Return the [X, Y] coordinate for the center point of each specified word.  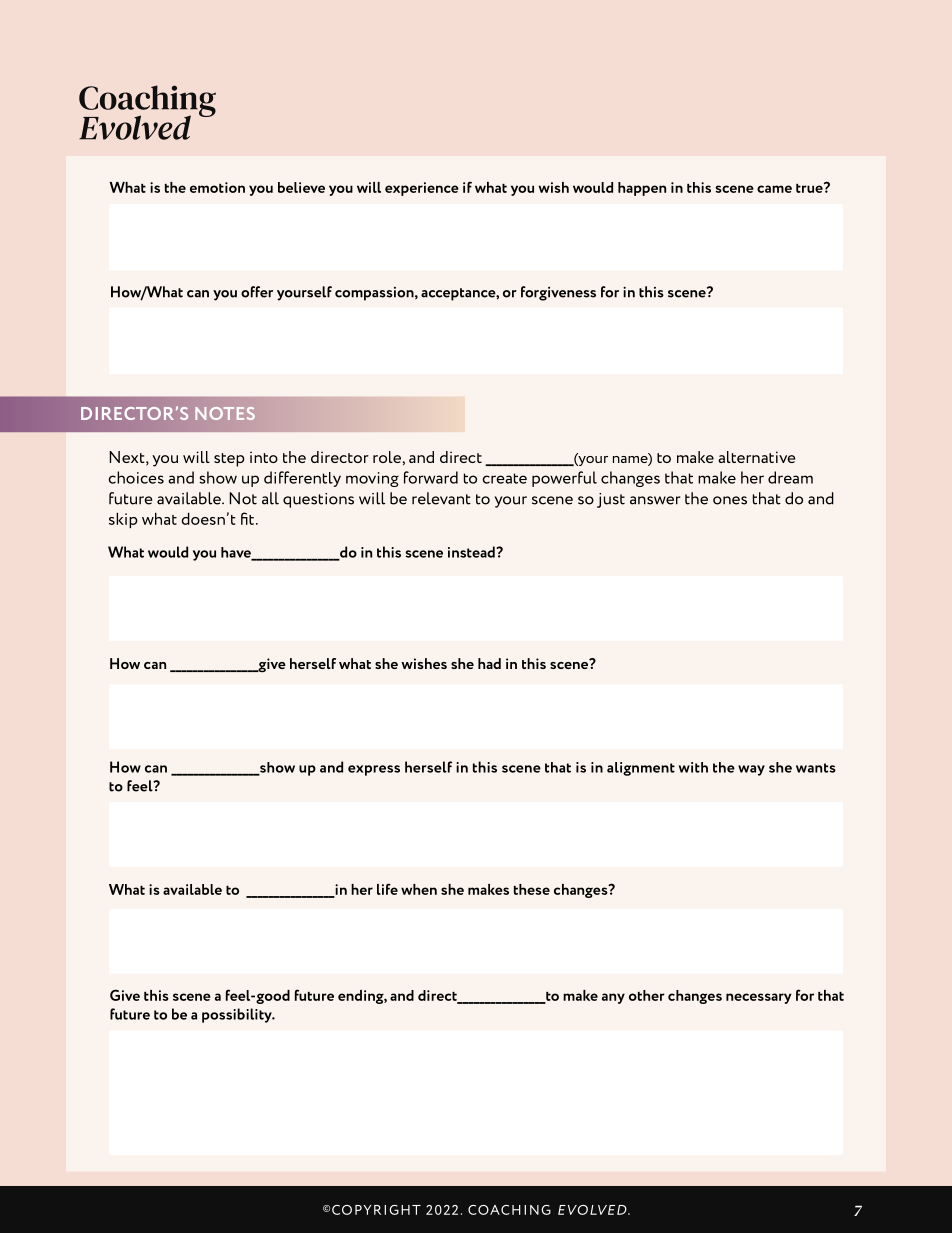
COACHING [509, 1210]
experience [422, 189]
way [751, 770]
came [774, 189]
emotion [217, 187]
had [489, 663]
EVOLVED [593, 1210]
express [374, 770]
